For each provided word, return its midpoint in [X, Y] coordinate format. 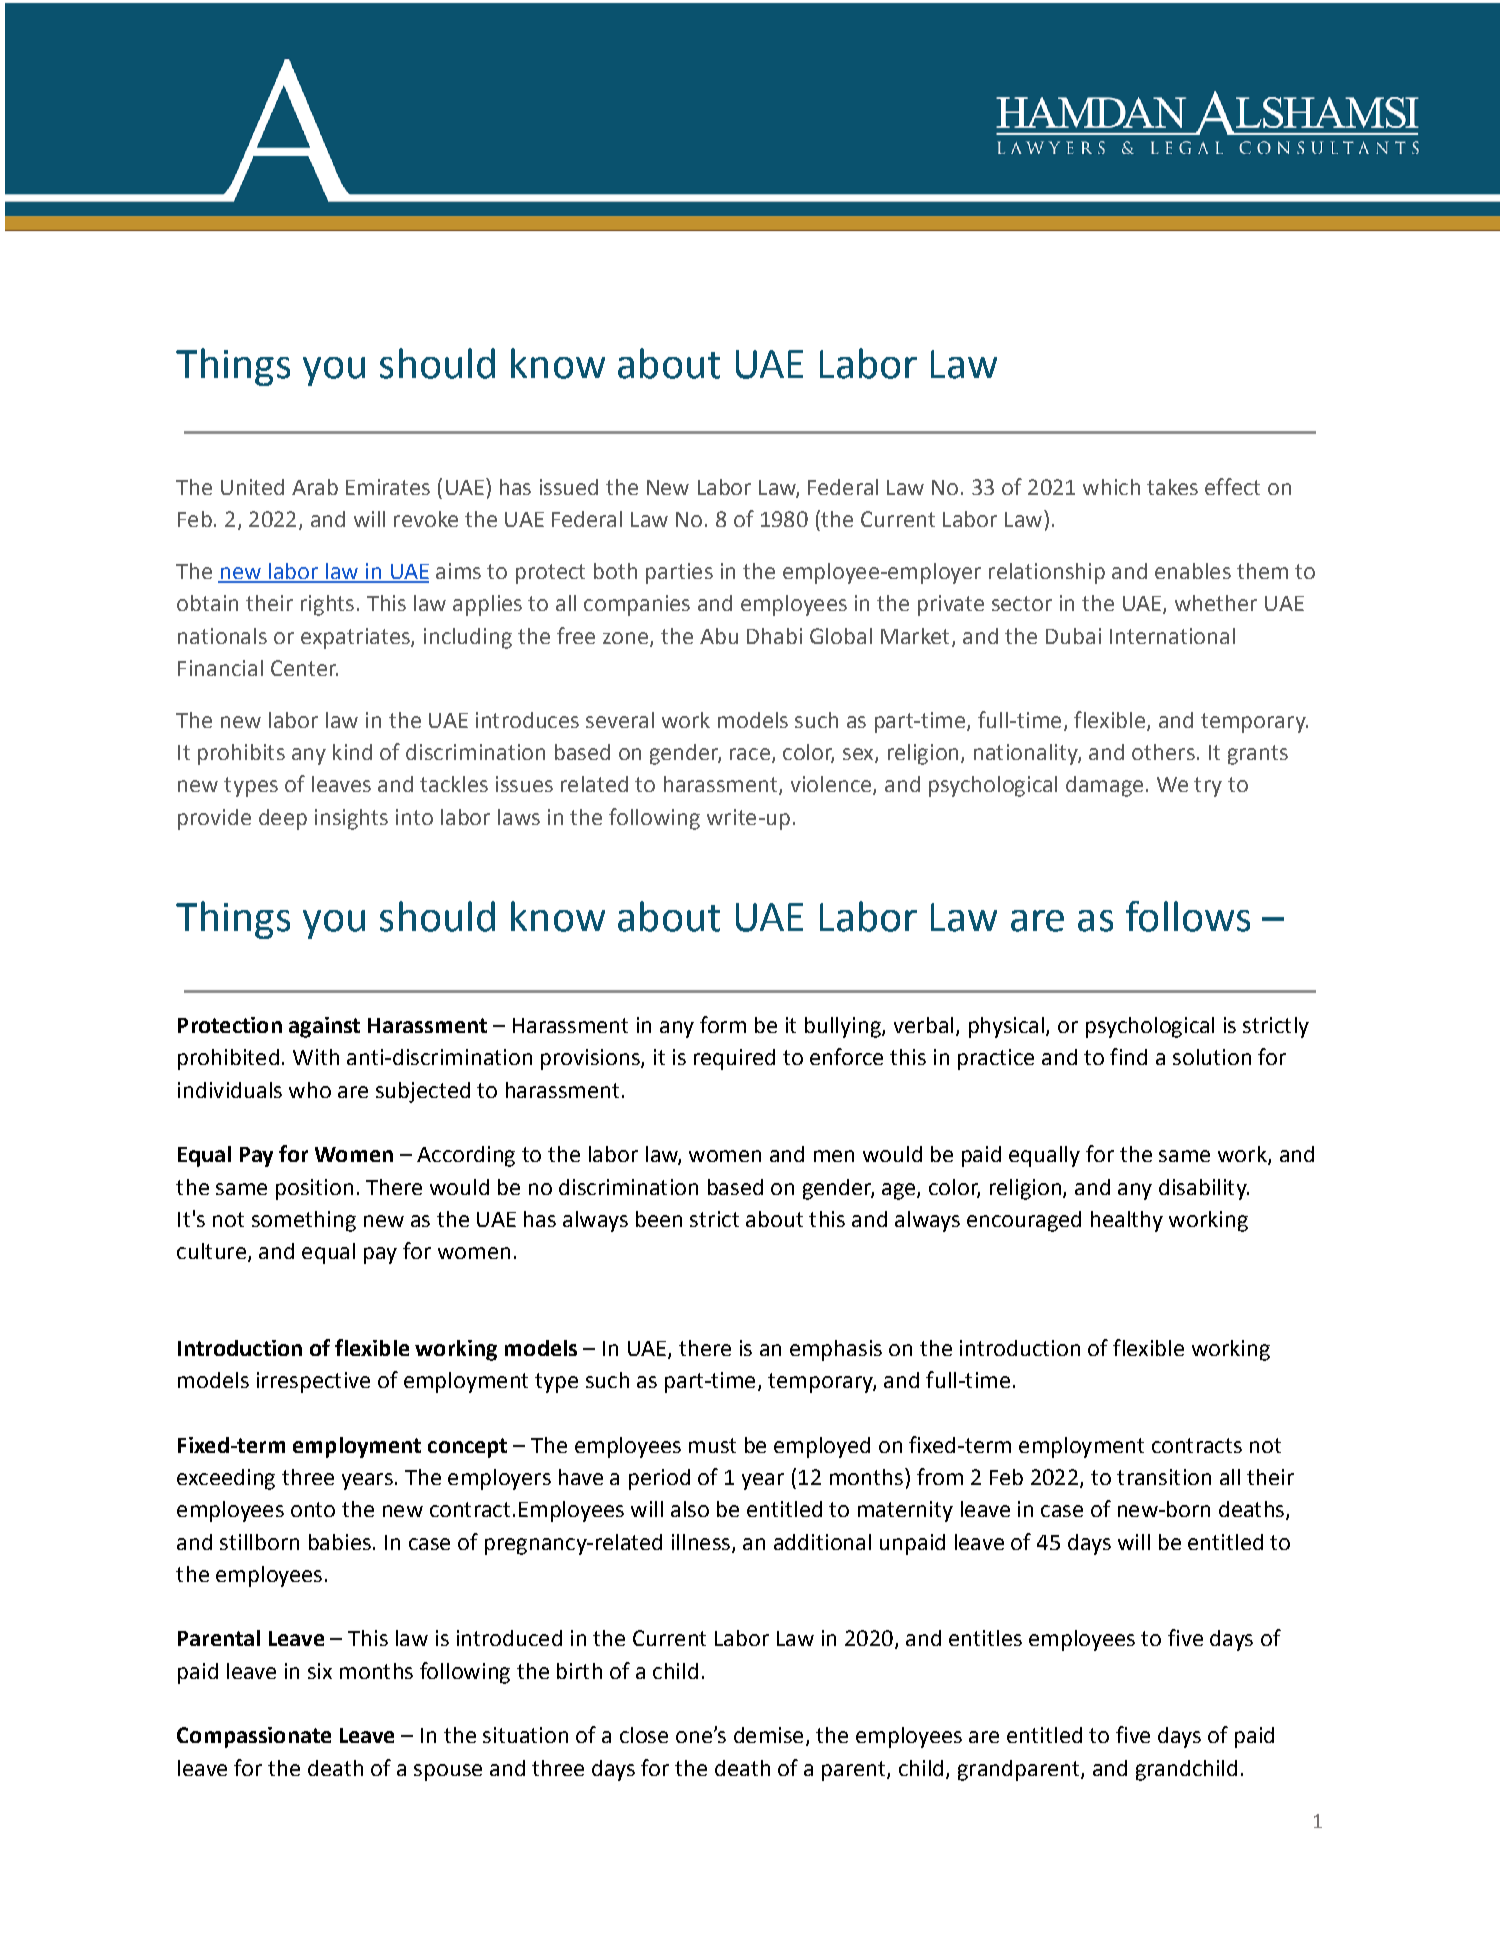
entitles [985, 1638]
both [615, 571]
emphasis [836, 1350]
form [723, 1024]
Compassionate [254, 1737]
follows [1188, 916]
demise [768, 1735]
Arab [315, 487]
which [1111, 487]
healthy [1127, 1221]
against [324, 1027]
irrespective [313, 1382]
